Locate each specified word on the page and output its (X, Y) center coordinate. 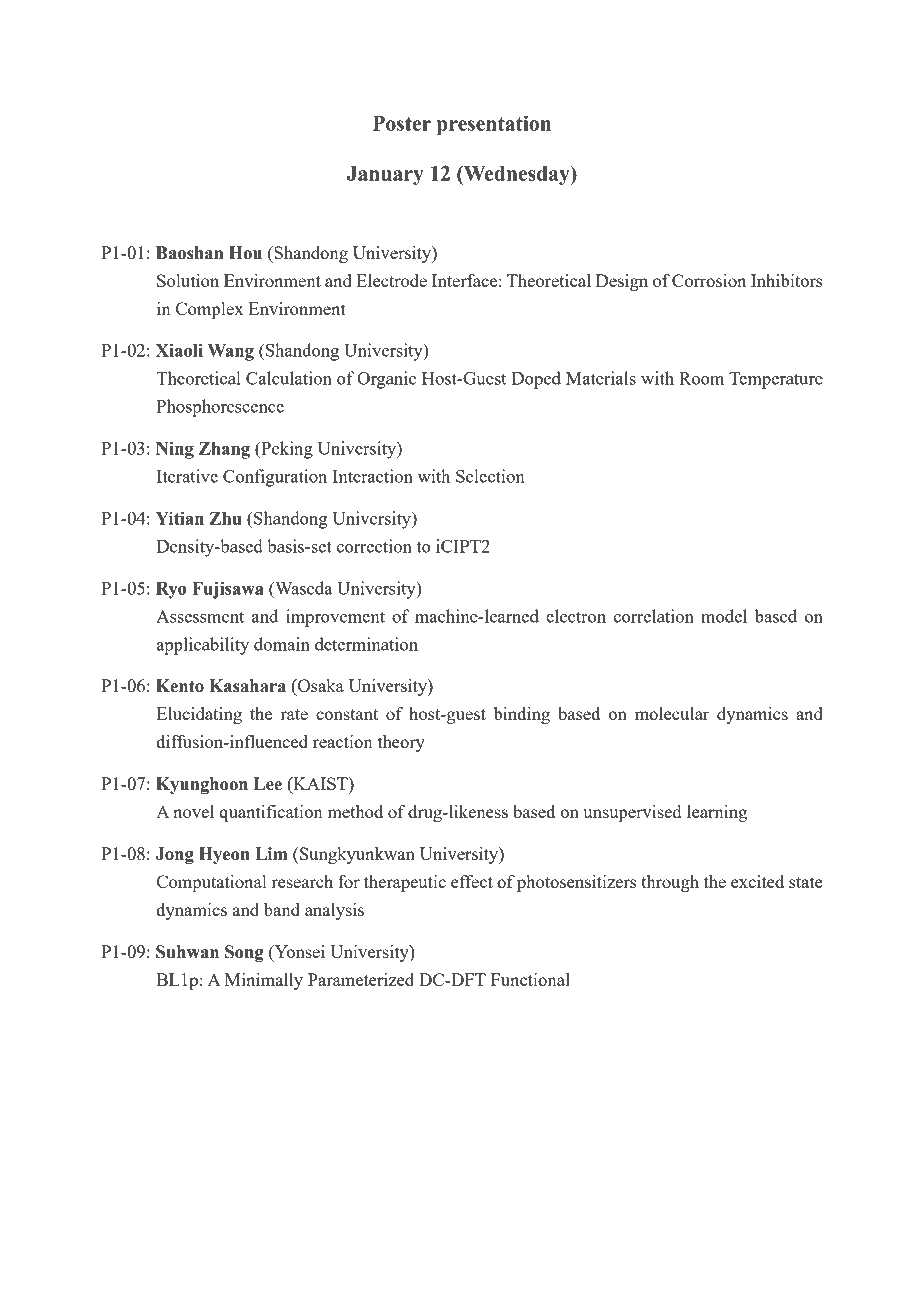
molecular (672, 713)
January (385, 176)
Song (244, 953)
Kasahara (247, 686)
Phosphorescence (220, 408)
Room (701, 378)
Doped (536, 380)
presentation (494, 125)
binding (522, 715)
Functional (530, 979)
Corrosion (709, 280)
